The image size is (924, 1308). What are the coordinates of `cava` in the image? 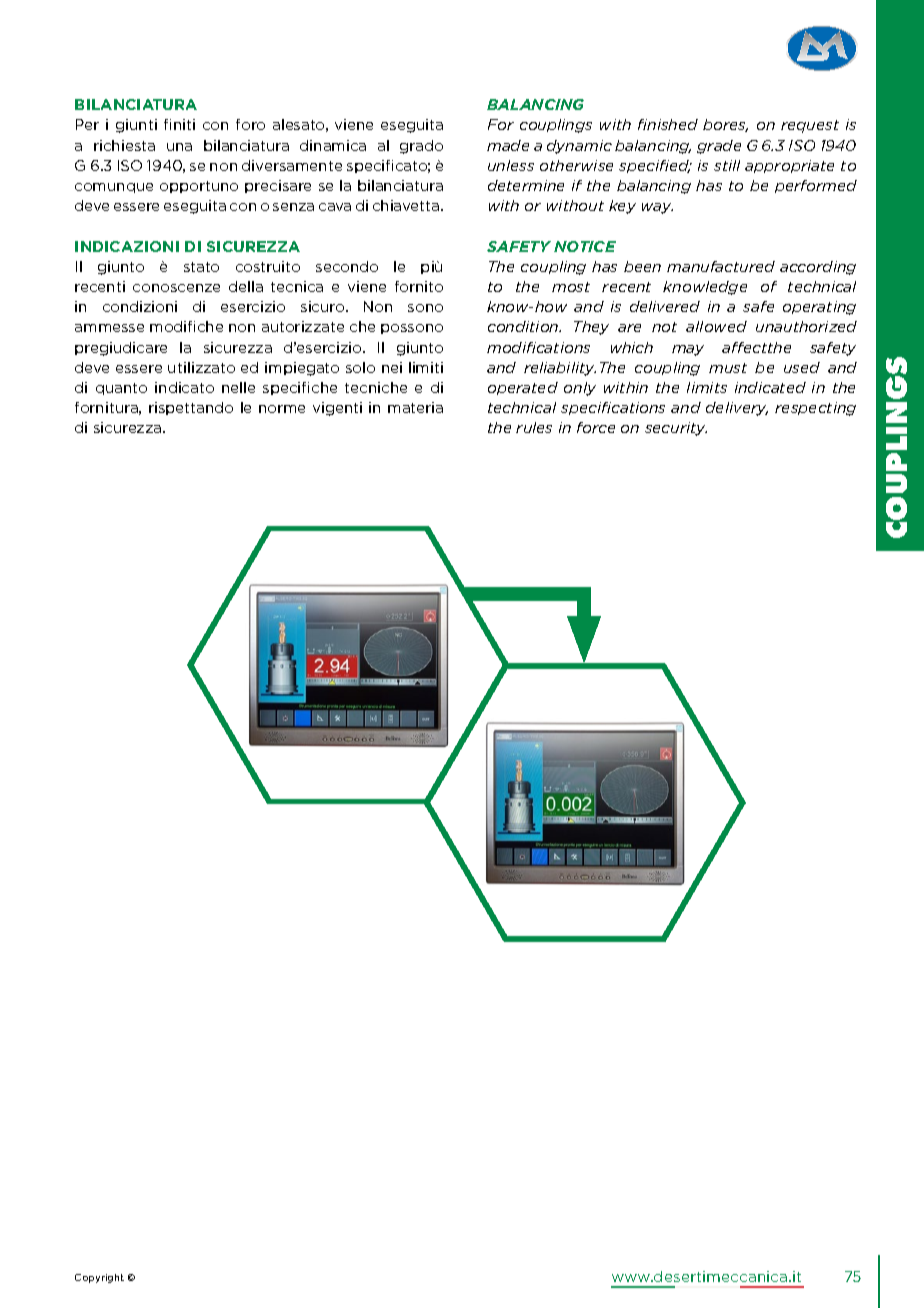 It's located at (335, 207).
